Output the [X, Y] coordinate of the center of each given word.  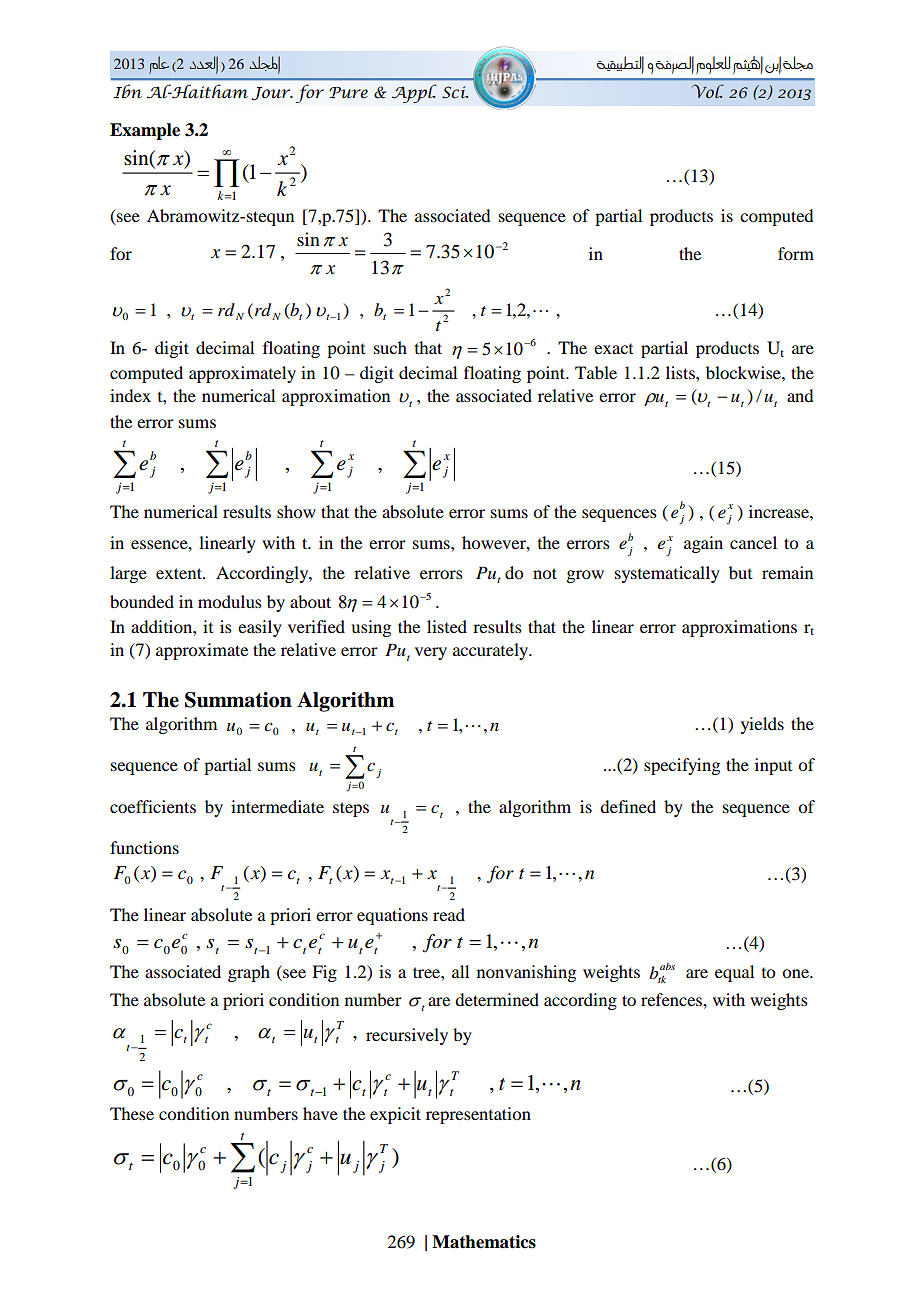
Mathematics [484, 1242]
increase [780, 511]
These [132, 1113]
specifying [682, 766]
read [449, 914]
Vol [707, 91]
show [296, 511]
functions [144, 847]
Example [145, 131]
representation [478, 1115]
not [545, 573]
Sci [455, 92]
